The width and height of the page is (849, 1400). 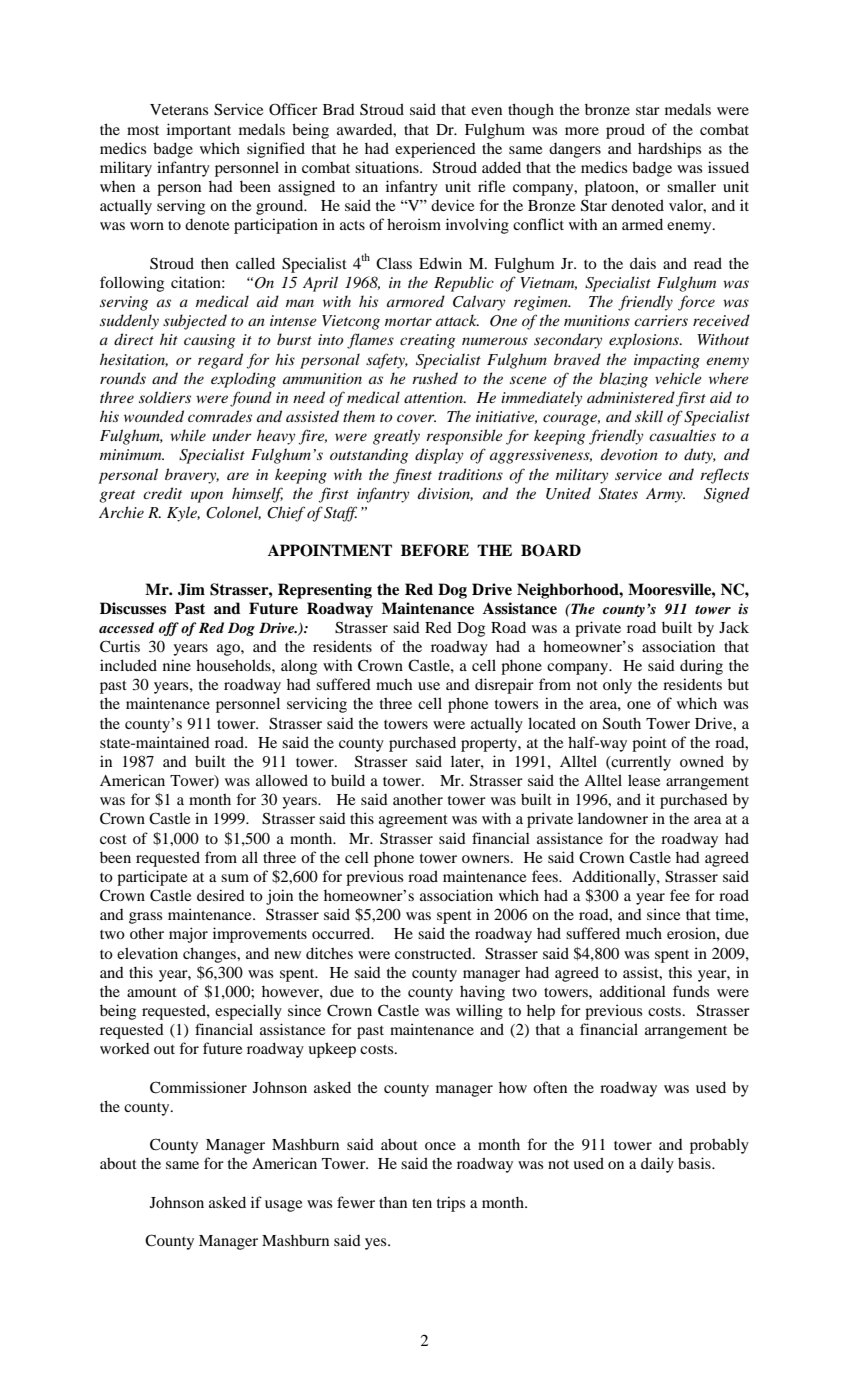 What do you see at coordinates (613, 818) in the page?
I see `landowner` at bounding box center [613, 818].
